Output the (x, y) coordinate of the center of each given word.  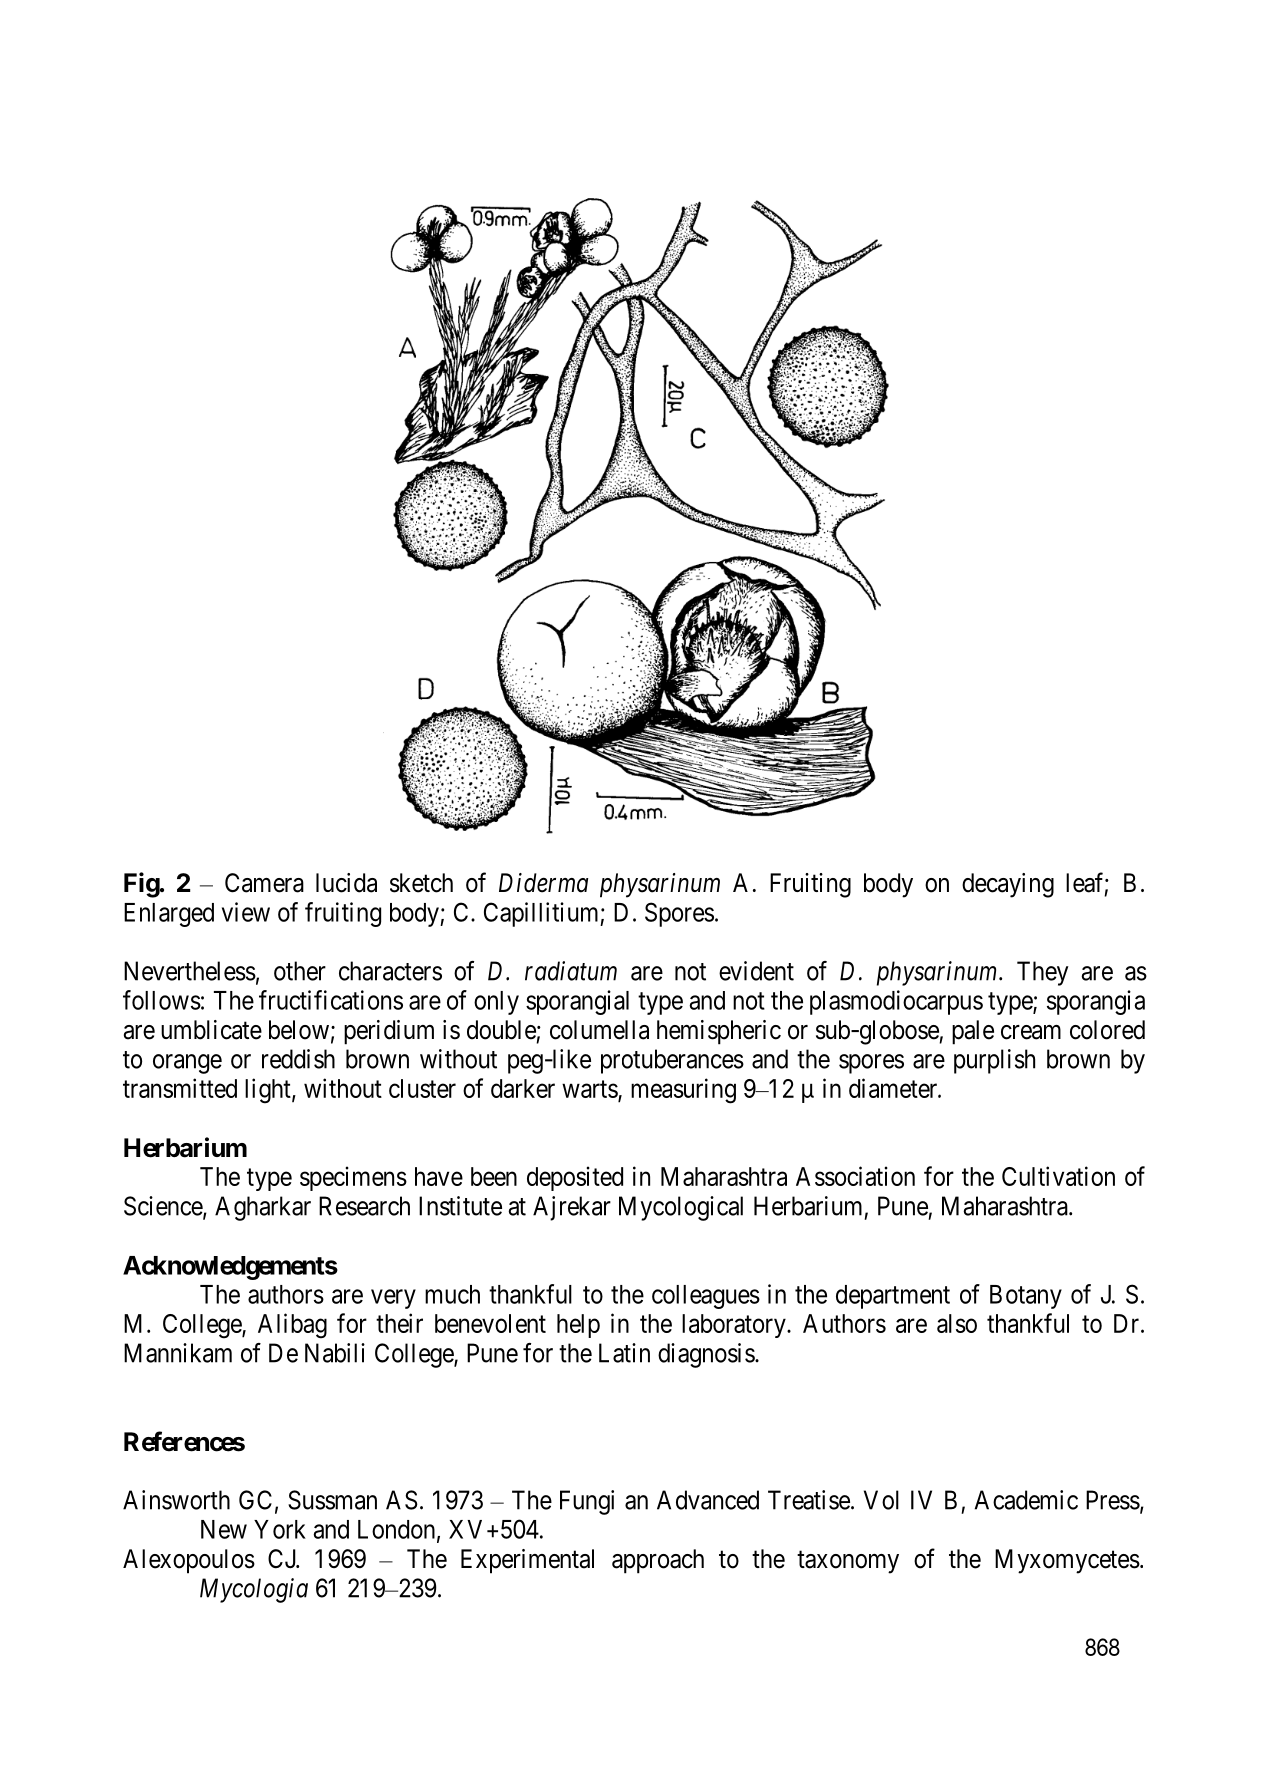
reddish (298, 1059)
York (280, 1529)
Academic (1026, 1500)
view (246, 912)
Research (364, 1206)
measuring (683, 1091)
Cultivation (1058, 1176)
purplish (994, 1061)
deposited (575, 1178)
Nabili (335, 1353)
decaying (1008, 885)
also (957, 1323)
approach (658, 1561)
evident (756, 971)
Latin (624, 1353)
